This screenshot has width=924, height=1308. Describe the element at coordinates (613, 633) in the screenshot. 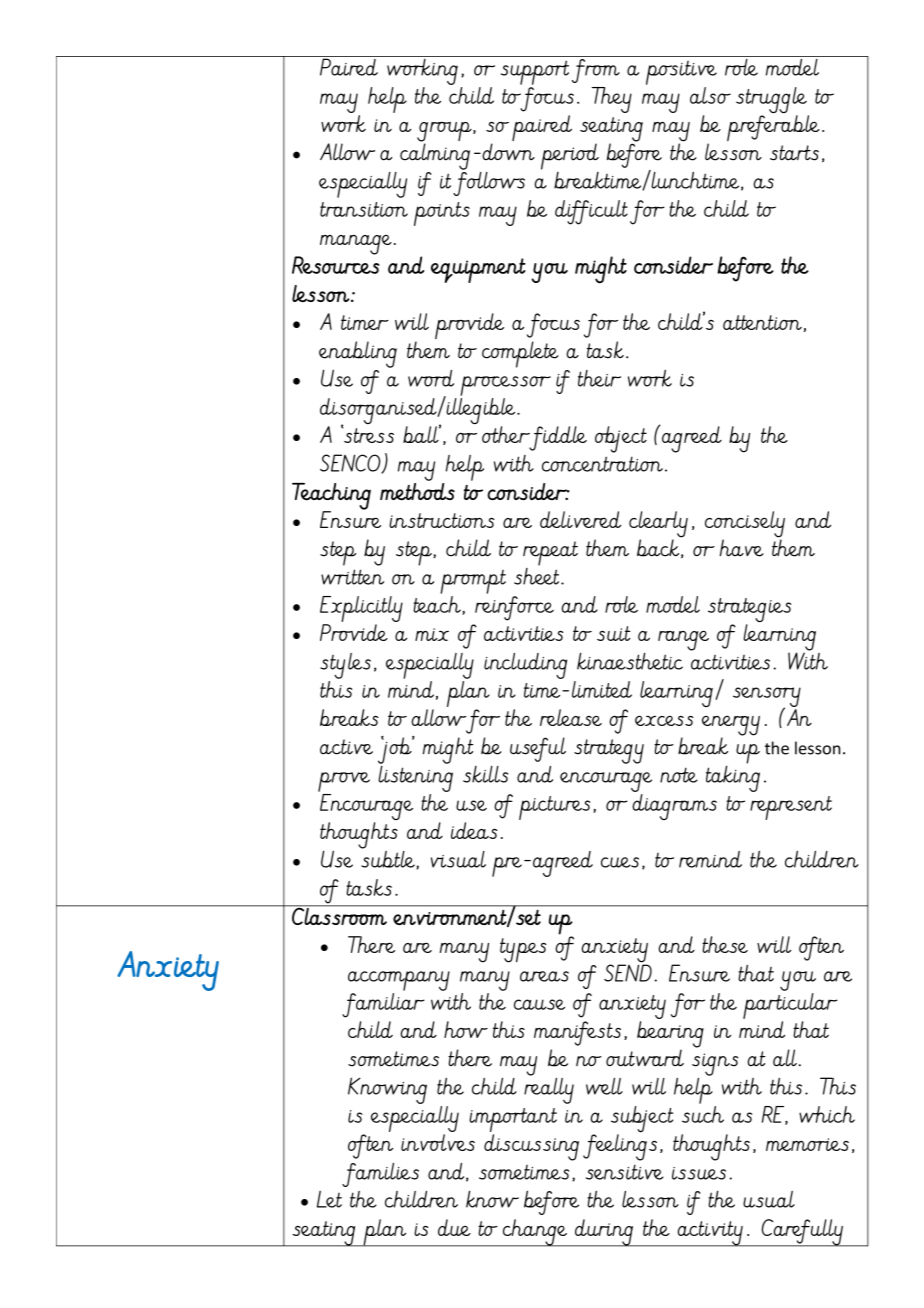

I see `suit` at that location.
